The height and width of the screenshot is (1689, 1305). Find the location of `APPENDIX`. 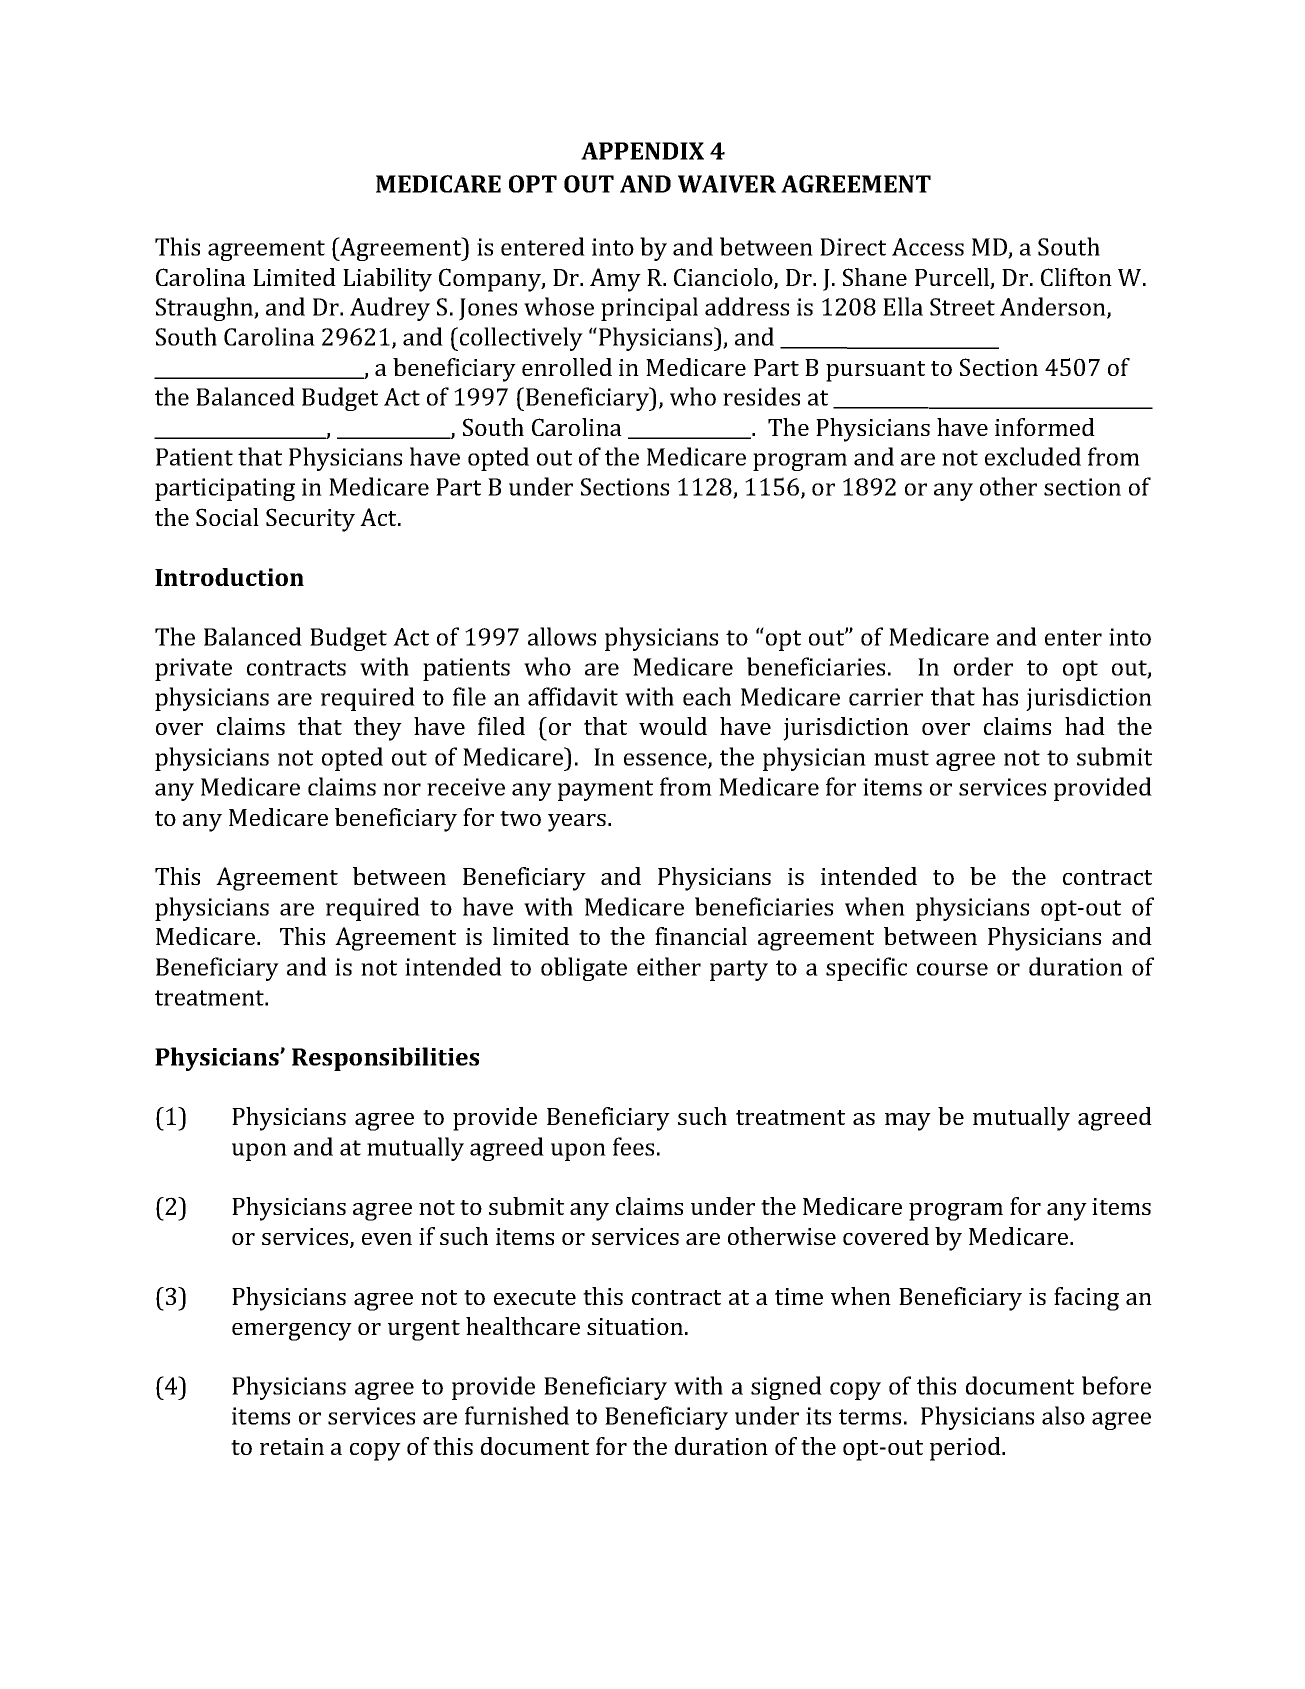

APPENDIX is located at coordinates (642, 151).
